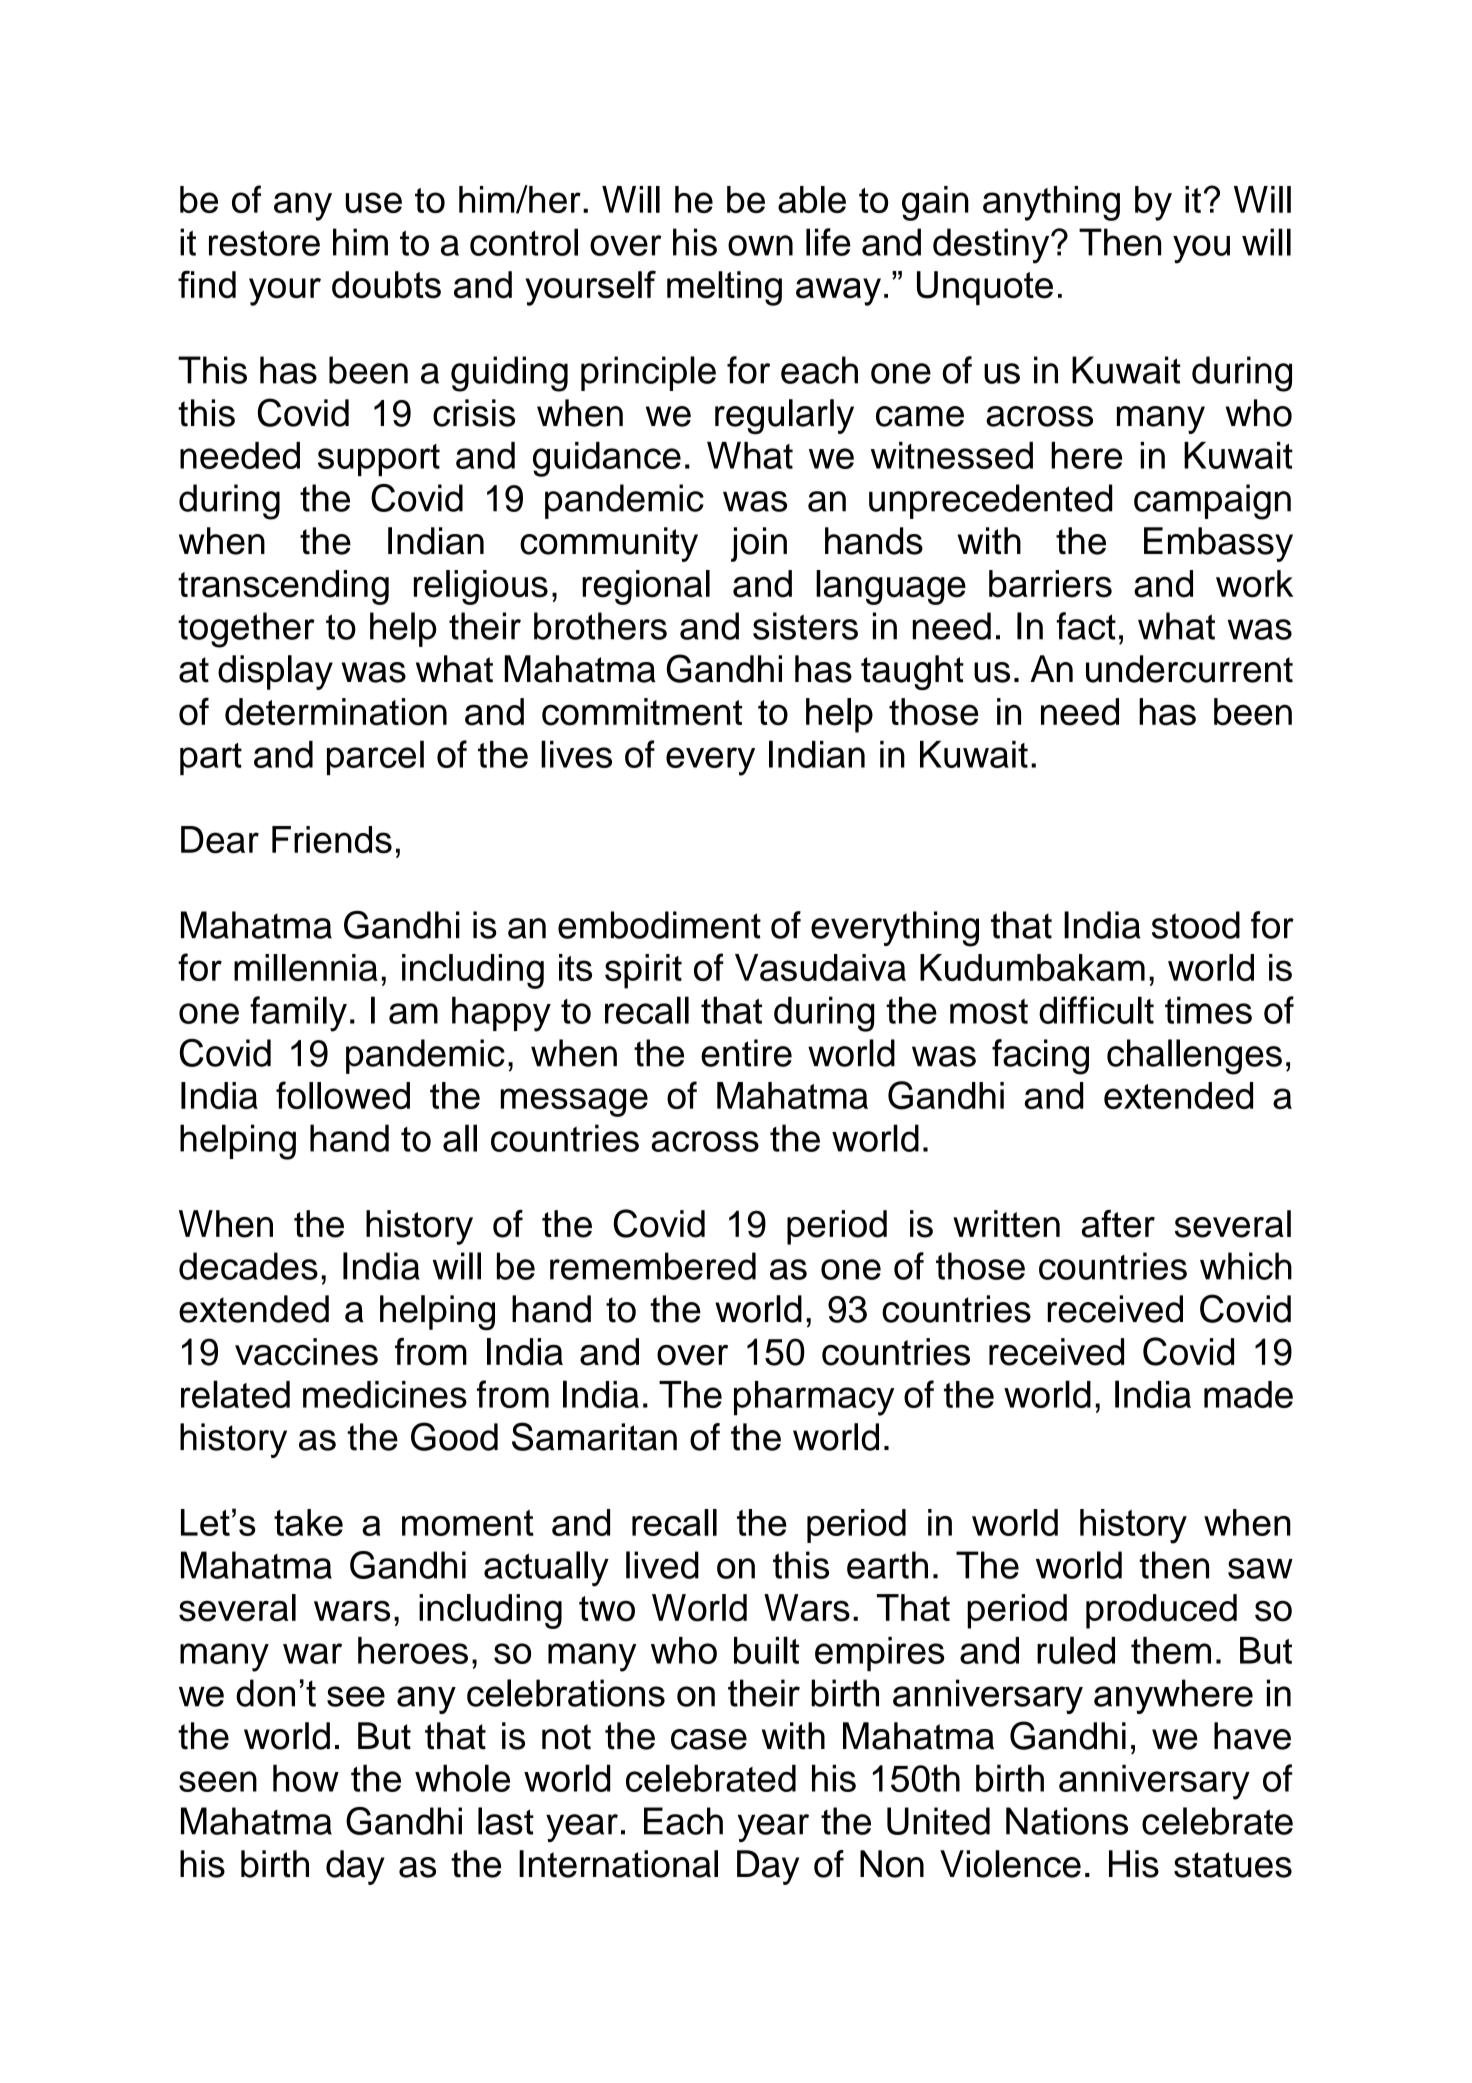  What do you see at coordinates (760, 245) in the screenshot?
I see `own` at bounding box center [760, 245].
